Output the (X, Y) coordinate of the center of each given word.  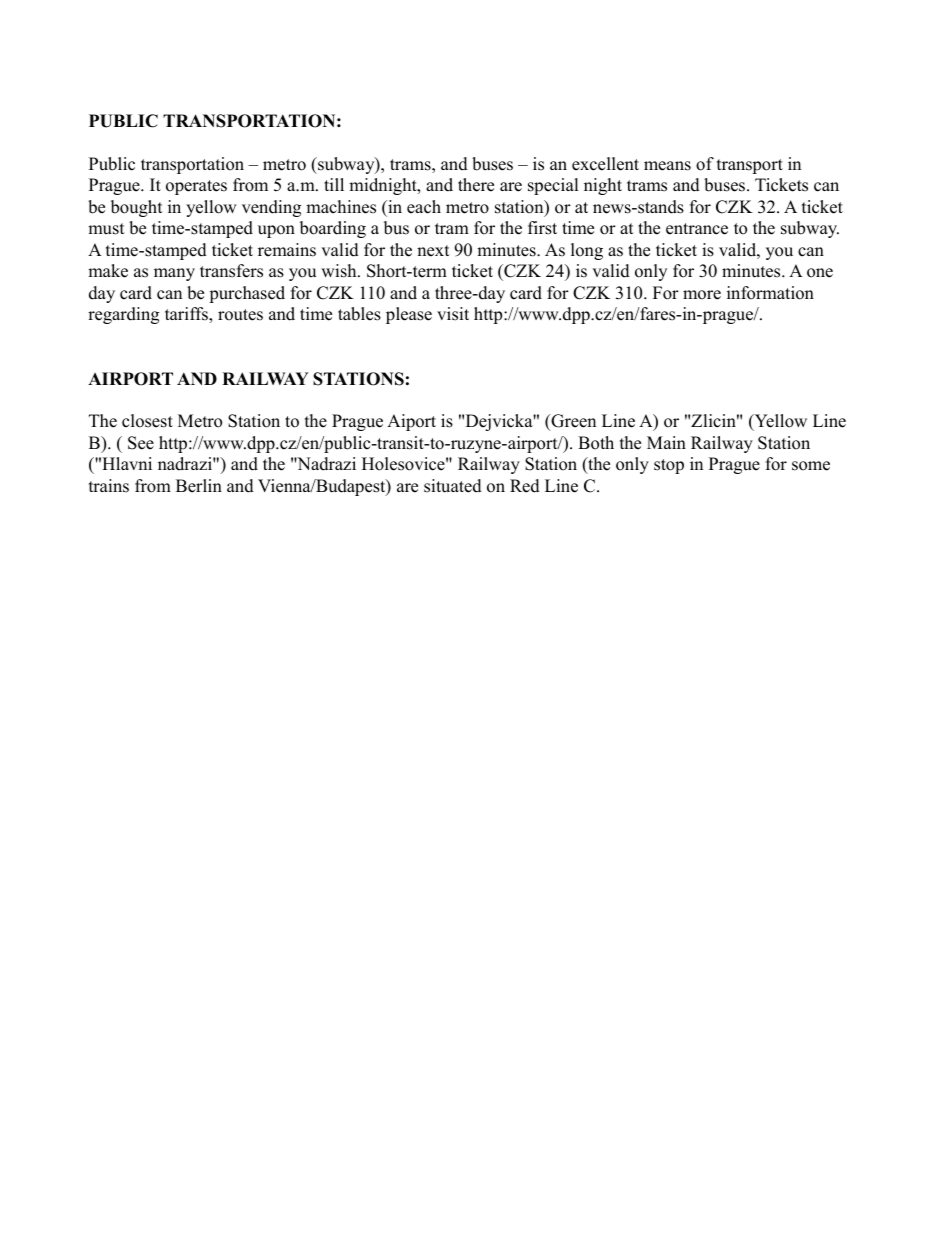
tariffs (187, 315)
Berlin (199, 486)
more (702, 295)
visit (453, 314)
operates (196, 187)
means (667, 166)
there (476, 185)
